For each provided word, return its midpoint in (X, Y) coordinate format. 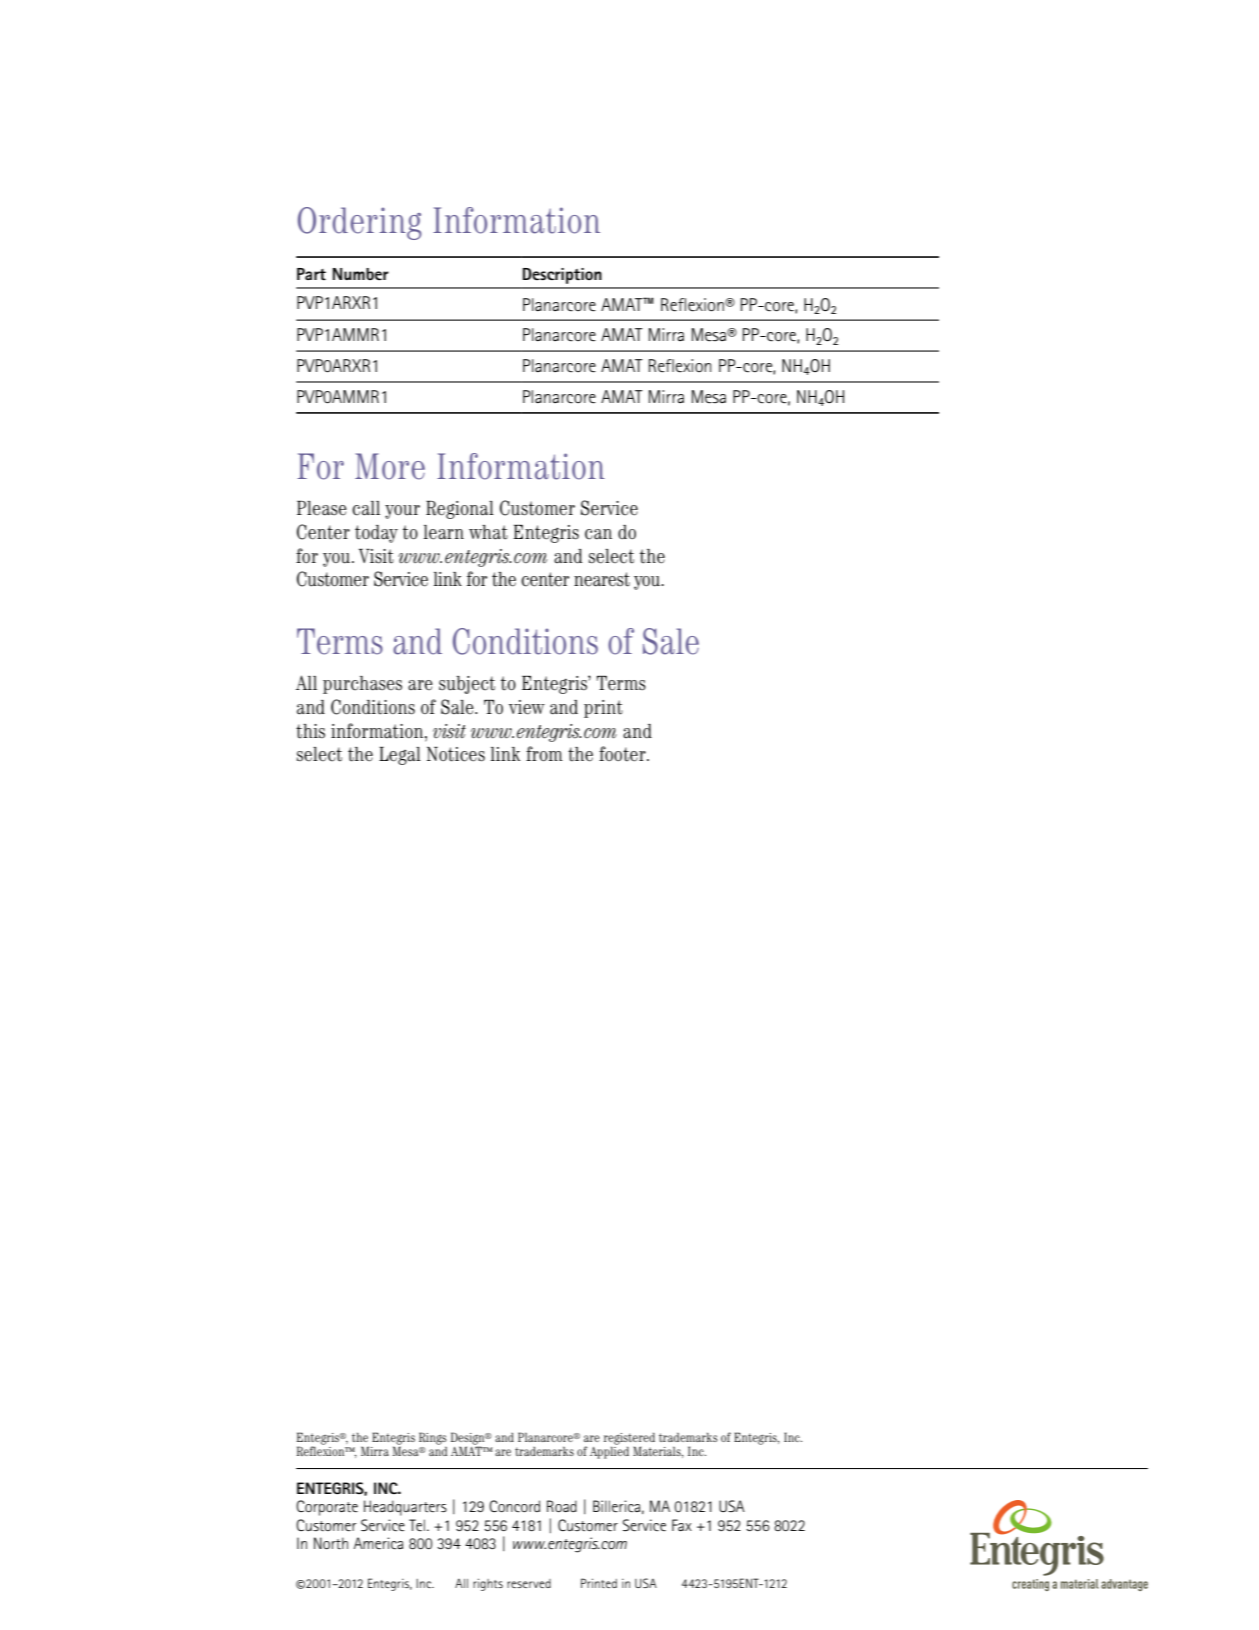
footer (623, 754)
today (376, 534)
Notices (456, 754)
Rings (433, 1438)
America (378, 1543)
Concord (514, 1506)
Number (361, 274)
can (598, 534)
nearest (602, 579)
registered (629, 1439)
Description (562, 276)
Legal (400, 756)
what (488, 532)
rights (488, 1584)
